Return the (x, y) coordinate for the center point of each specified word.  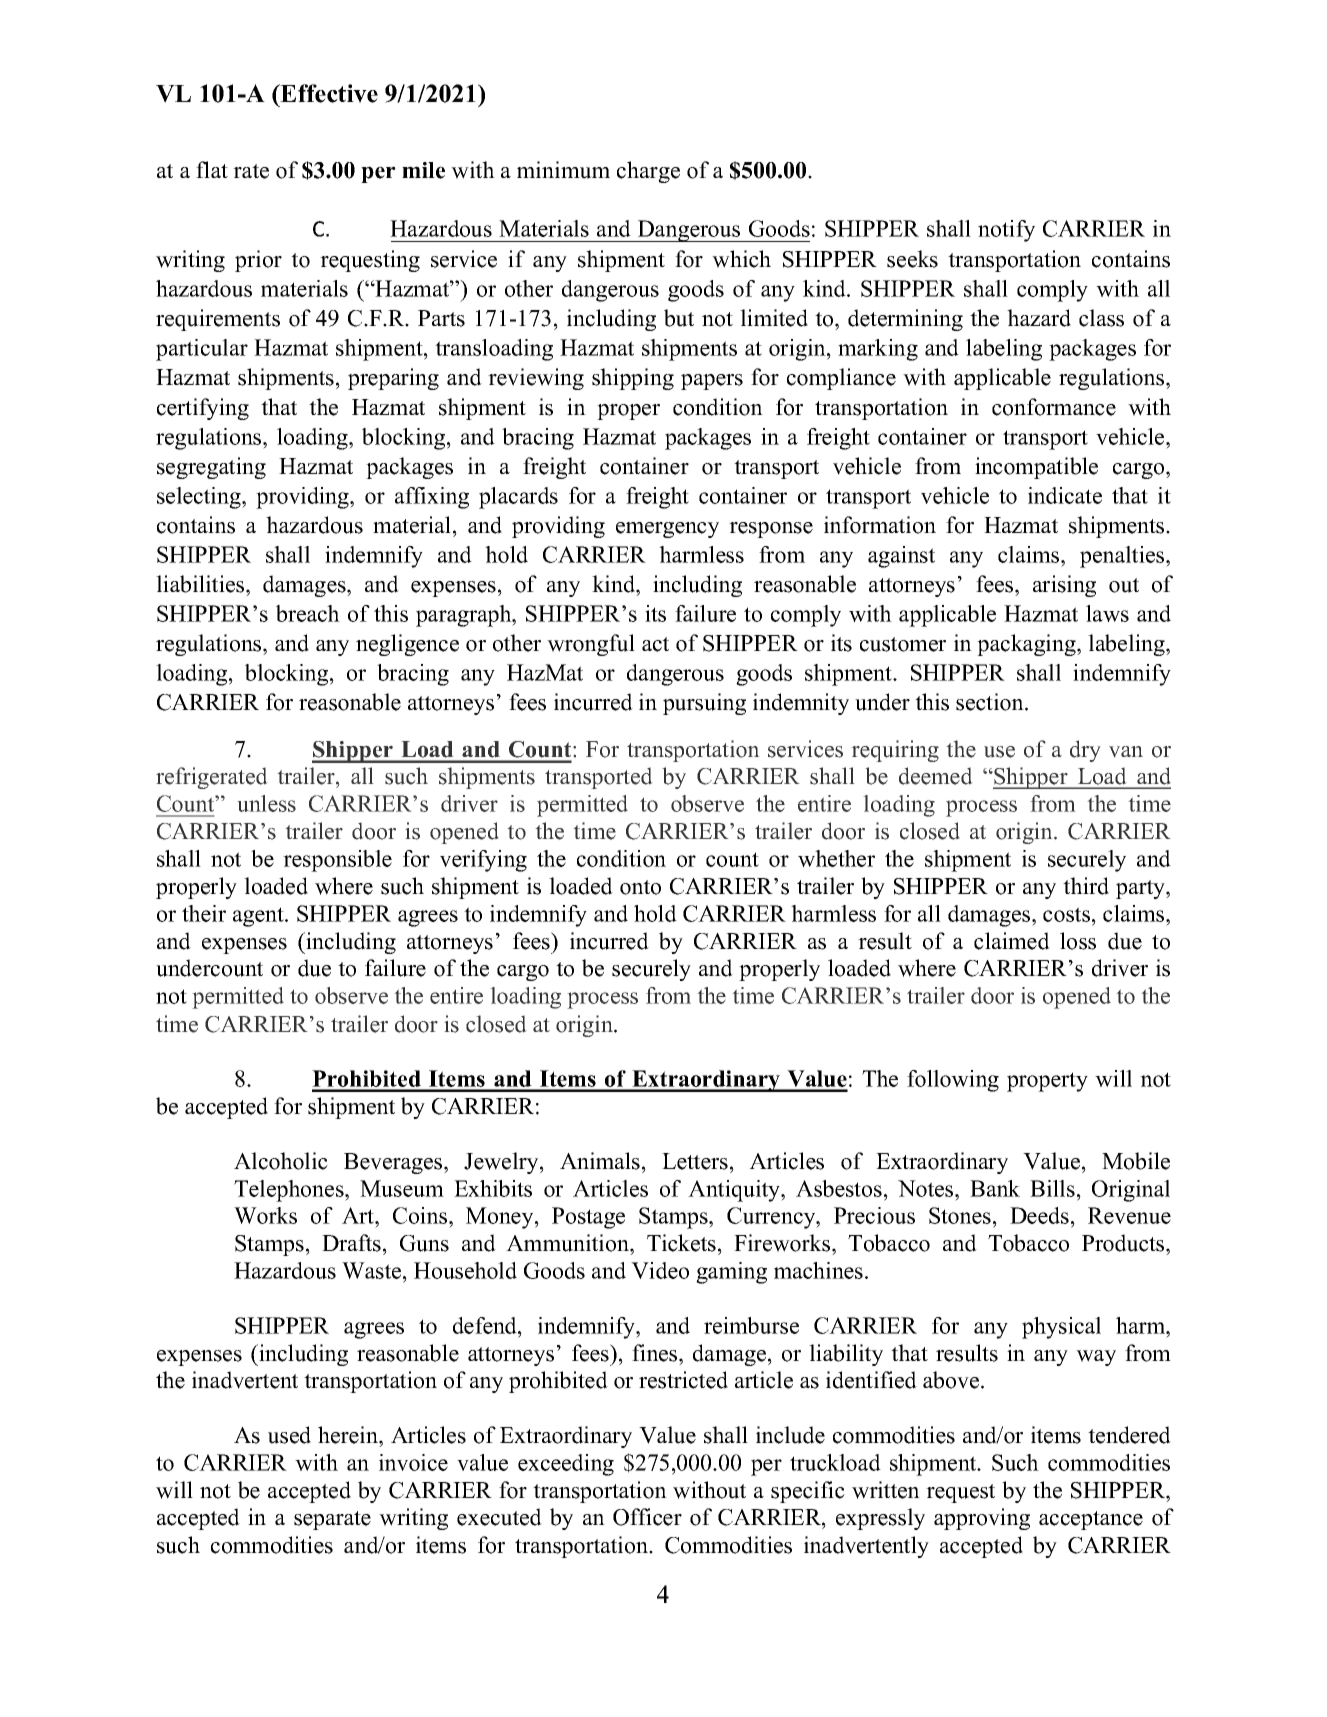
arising (1064, 586)
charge (648, 172)
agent (259, 917)
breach (308, 613)
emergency (667, 530)
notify (1006, 231)
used (289, 1435)
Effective (328, 93)
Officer (647, 1517)
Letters (695, 1161)
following (953, 1081)
